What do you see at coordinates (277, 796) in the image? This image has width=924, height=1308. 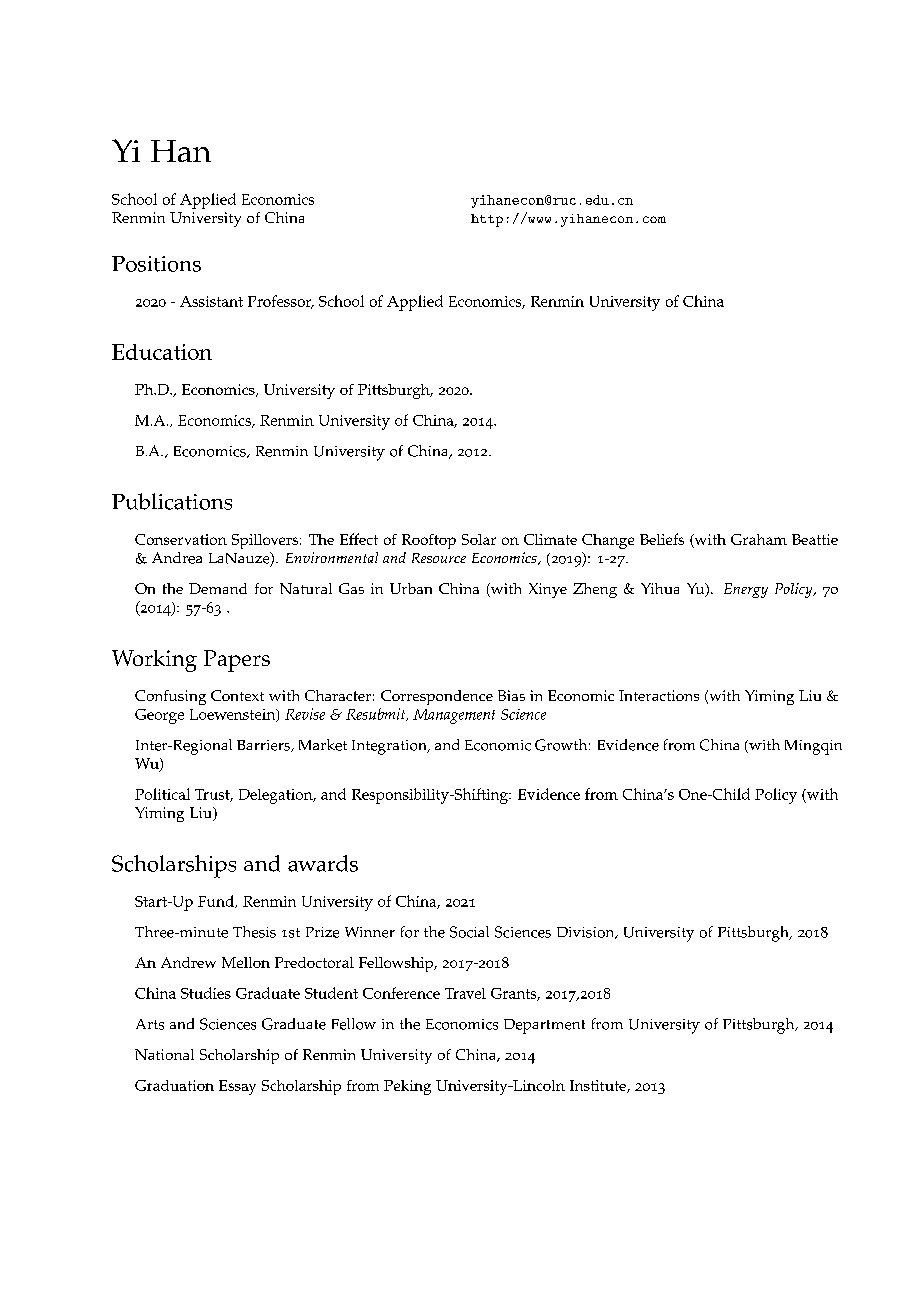 I see `Delegation` at bounding box center [277, 796].
